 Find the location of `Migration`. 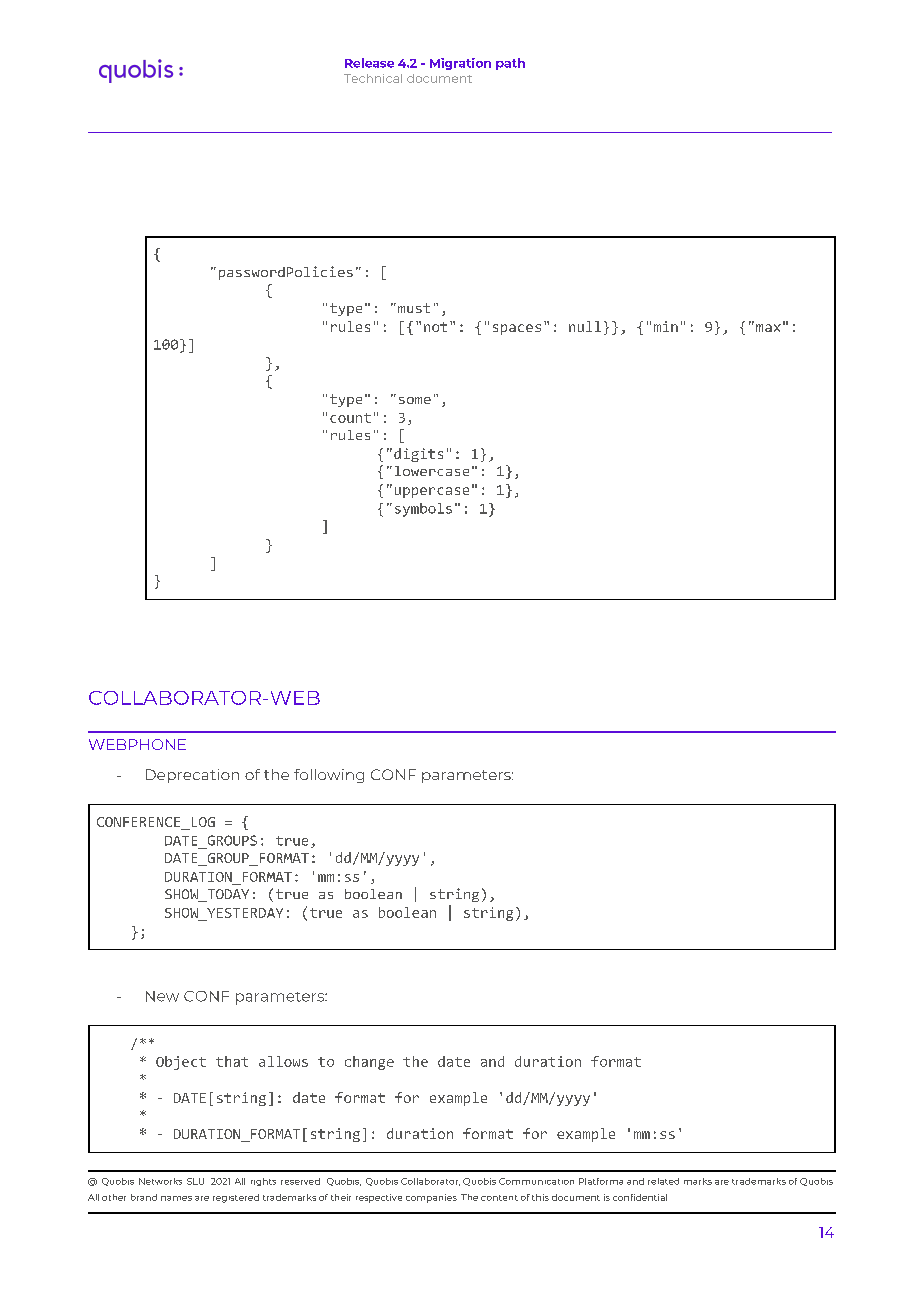

Migration is located at coordinates (460, 64).
